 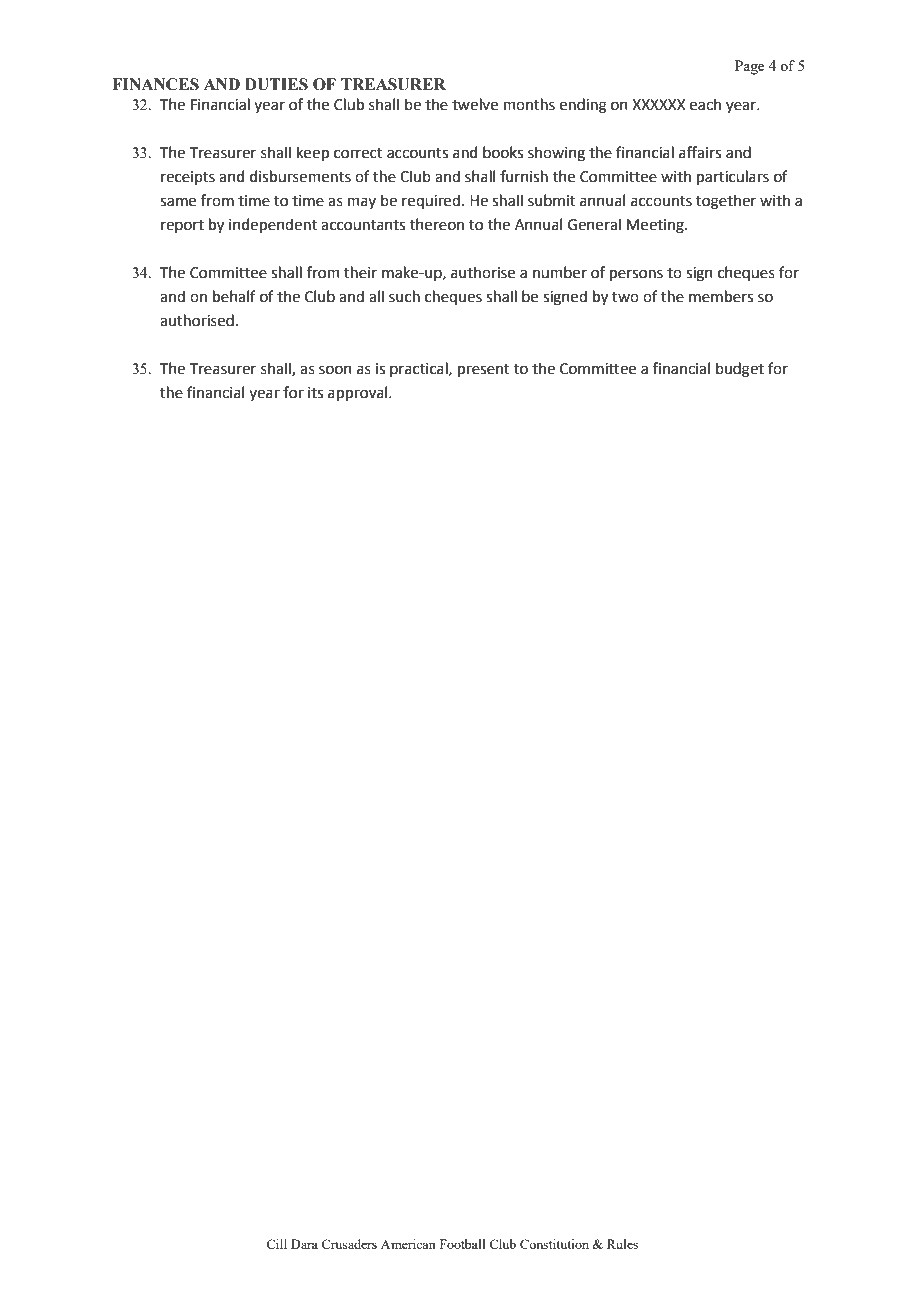 What do you see at coordinates (359, 393) in the screenshot?
I see `approval` at bounding box center [359, 393].
